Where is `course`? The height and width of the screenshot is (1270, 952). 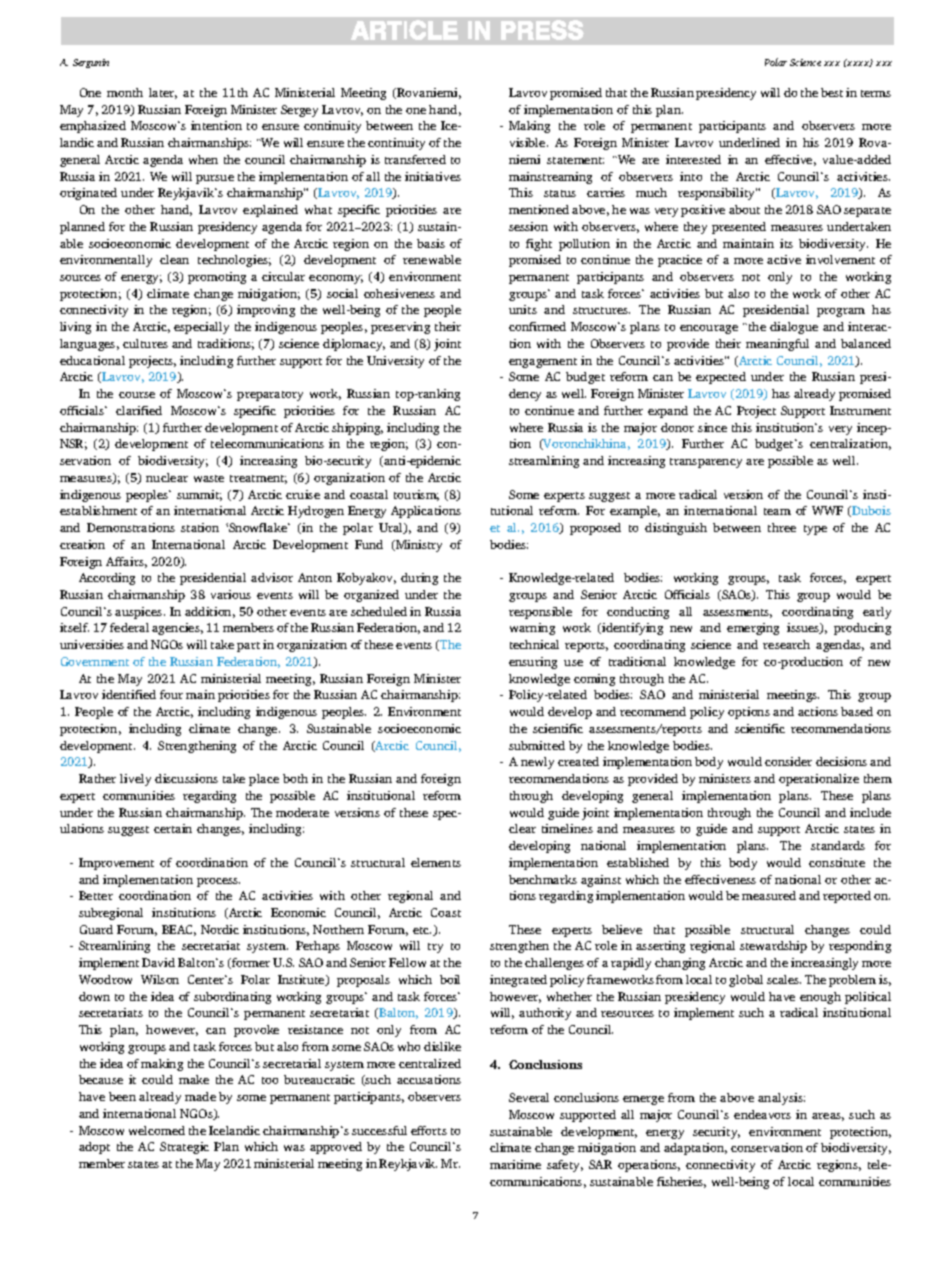
course is located at coordinates (137, 395).
